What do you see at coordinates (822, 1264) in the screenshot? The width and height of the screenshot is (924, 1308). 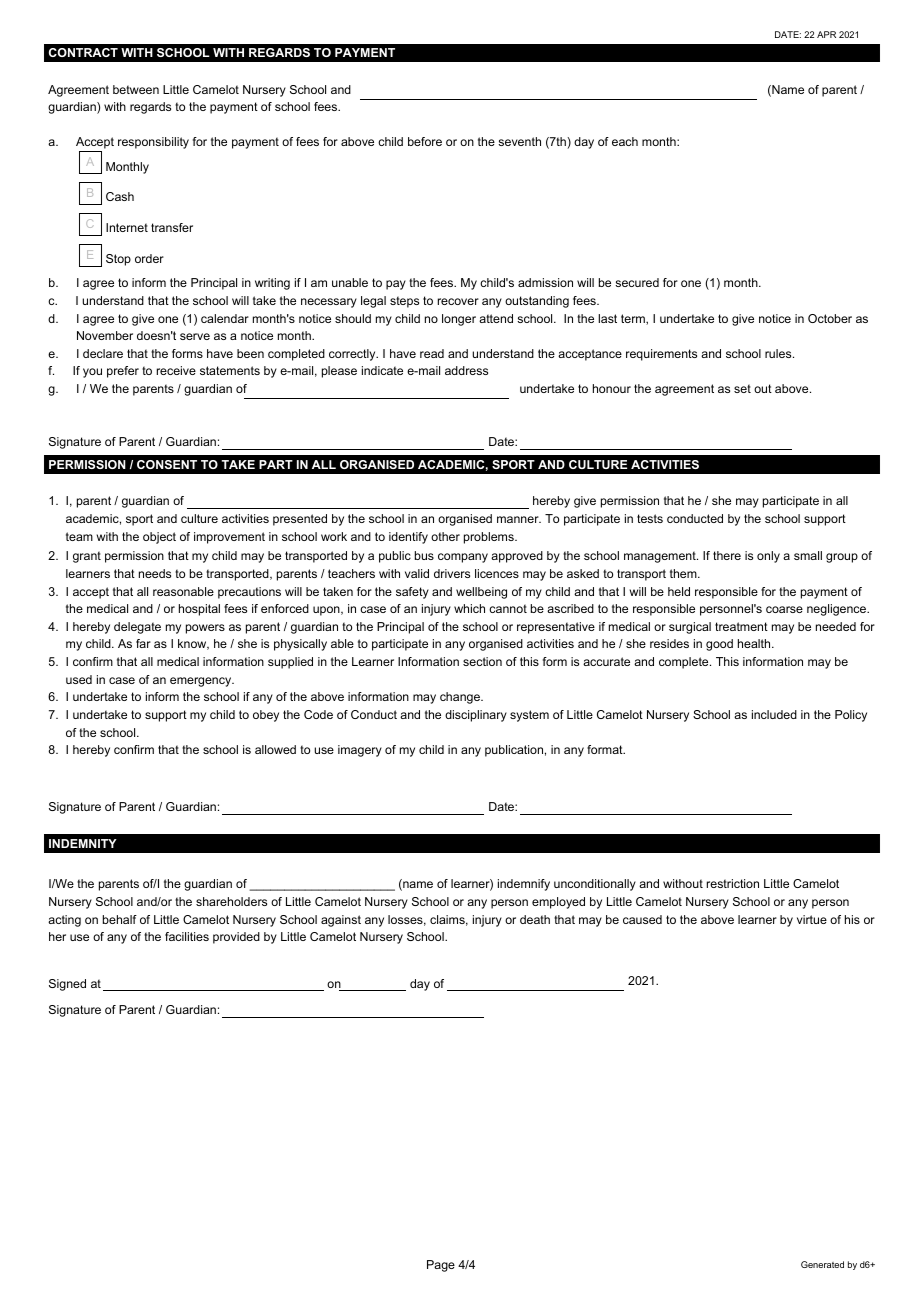 I see `Generated` at bounding box center [822, 1264].
